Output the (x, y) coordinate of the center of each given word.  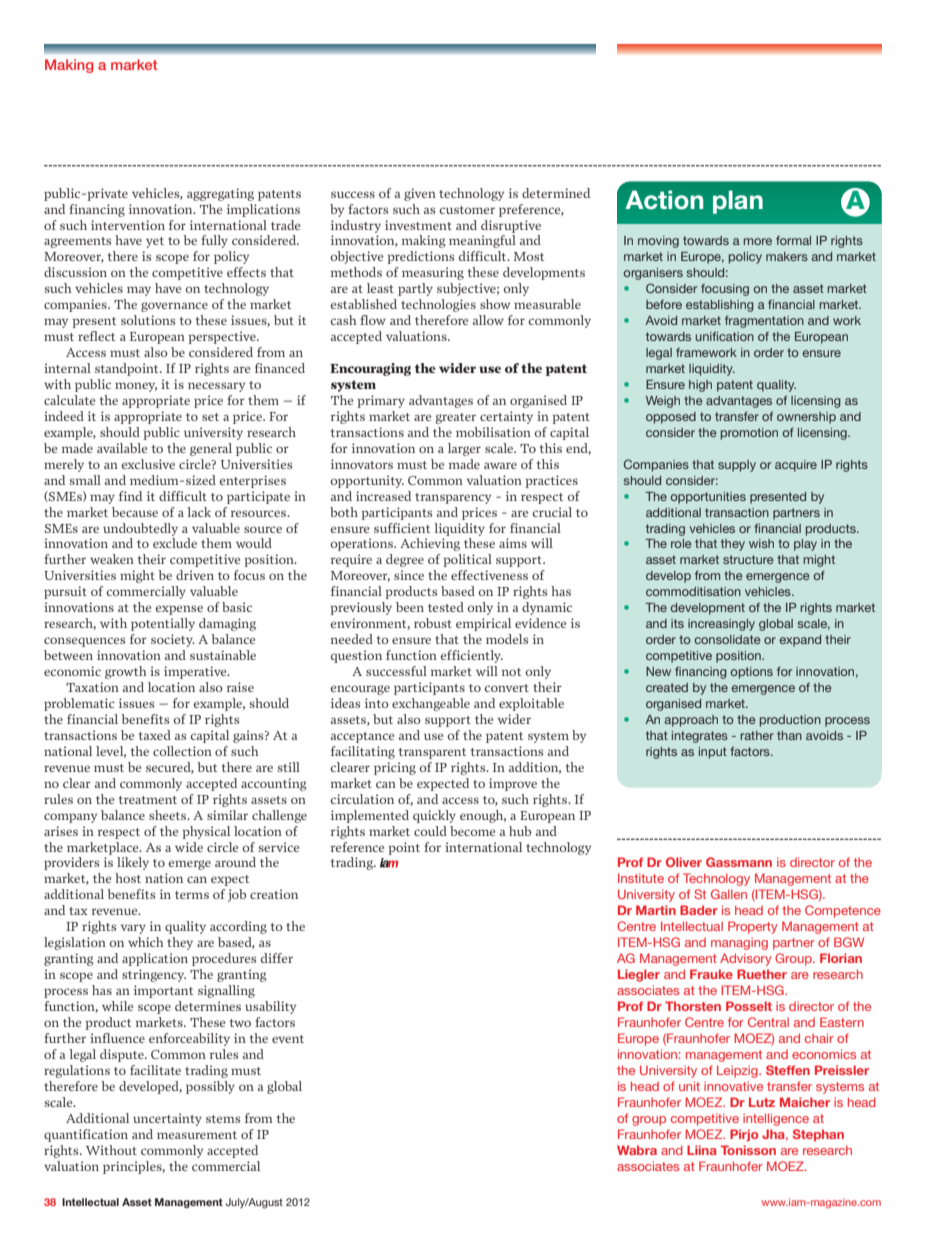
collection (182, 751)
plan (738, 202)
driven (195, 575)
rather (757, 735)
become (472, 831)
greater (455, 418)
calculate (69, 400)
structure (748, 559)
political (467, 560)
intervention (128, 225)
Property (753, 927)
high (700, 386)
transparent (432, 753)
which (146, 942)
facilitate (155, 1070)
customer (467, 210)
